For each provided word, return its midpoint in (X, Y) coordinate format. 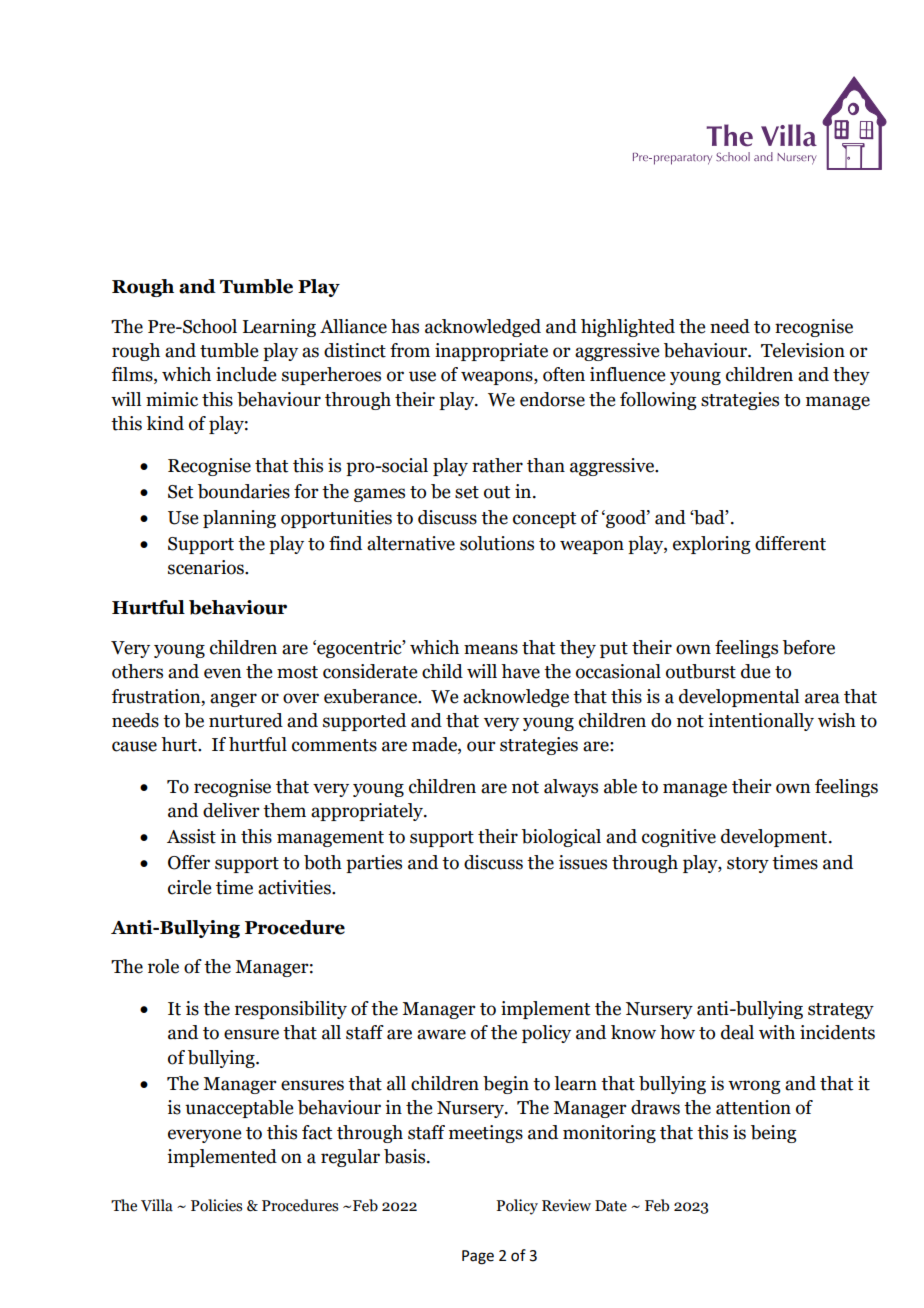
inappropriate (491, 352)
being (773, 1134)
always (571, 788)
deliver (231, 810)
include (246, 374)
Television (803, 350)
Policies (216, 1205)
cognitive (679, 838)
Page (478, 1257)
